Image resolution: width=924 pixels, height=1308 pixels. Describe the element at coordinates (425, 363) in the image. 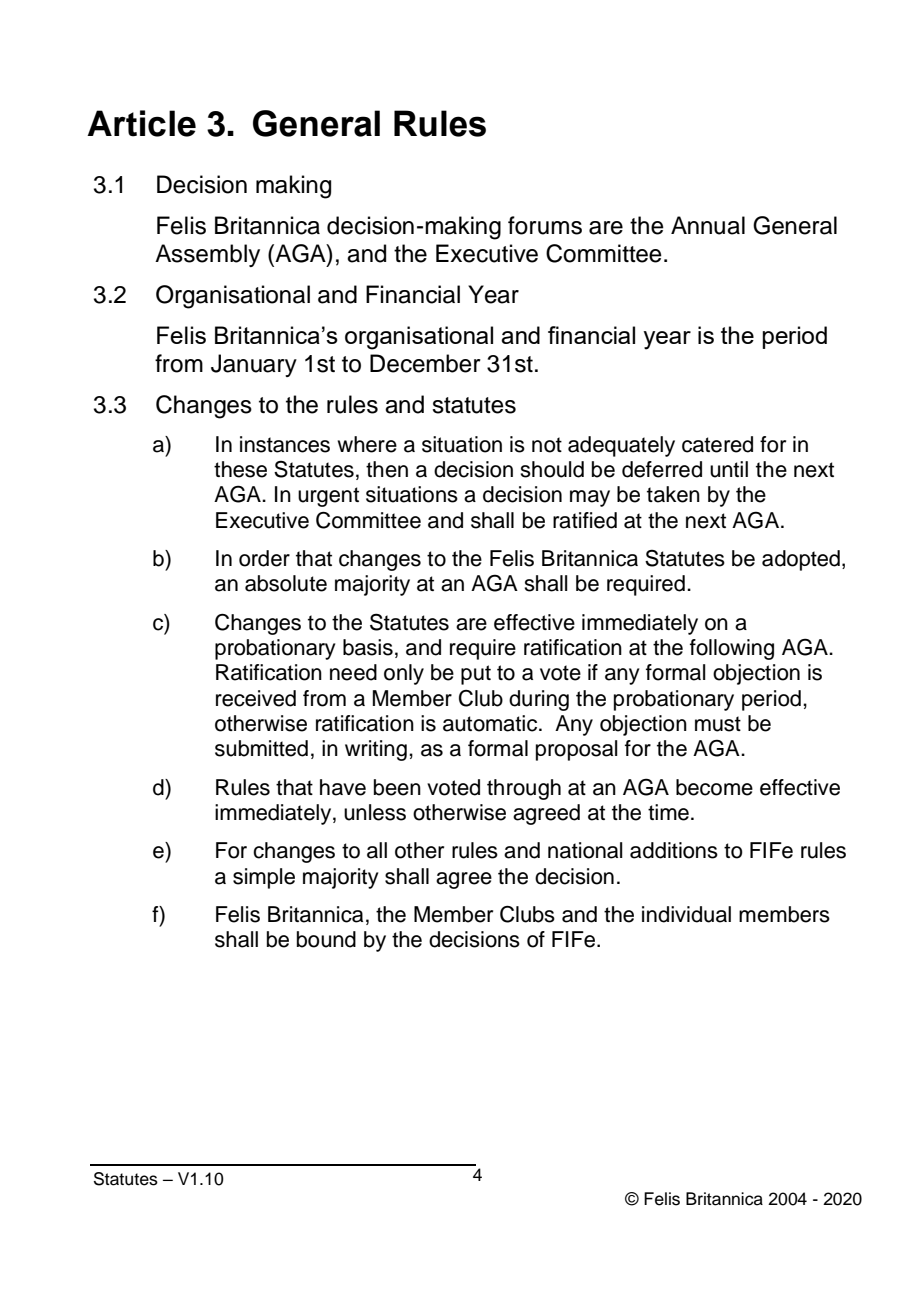

I see `December` at that location.
